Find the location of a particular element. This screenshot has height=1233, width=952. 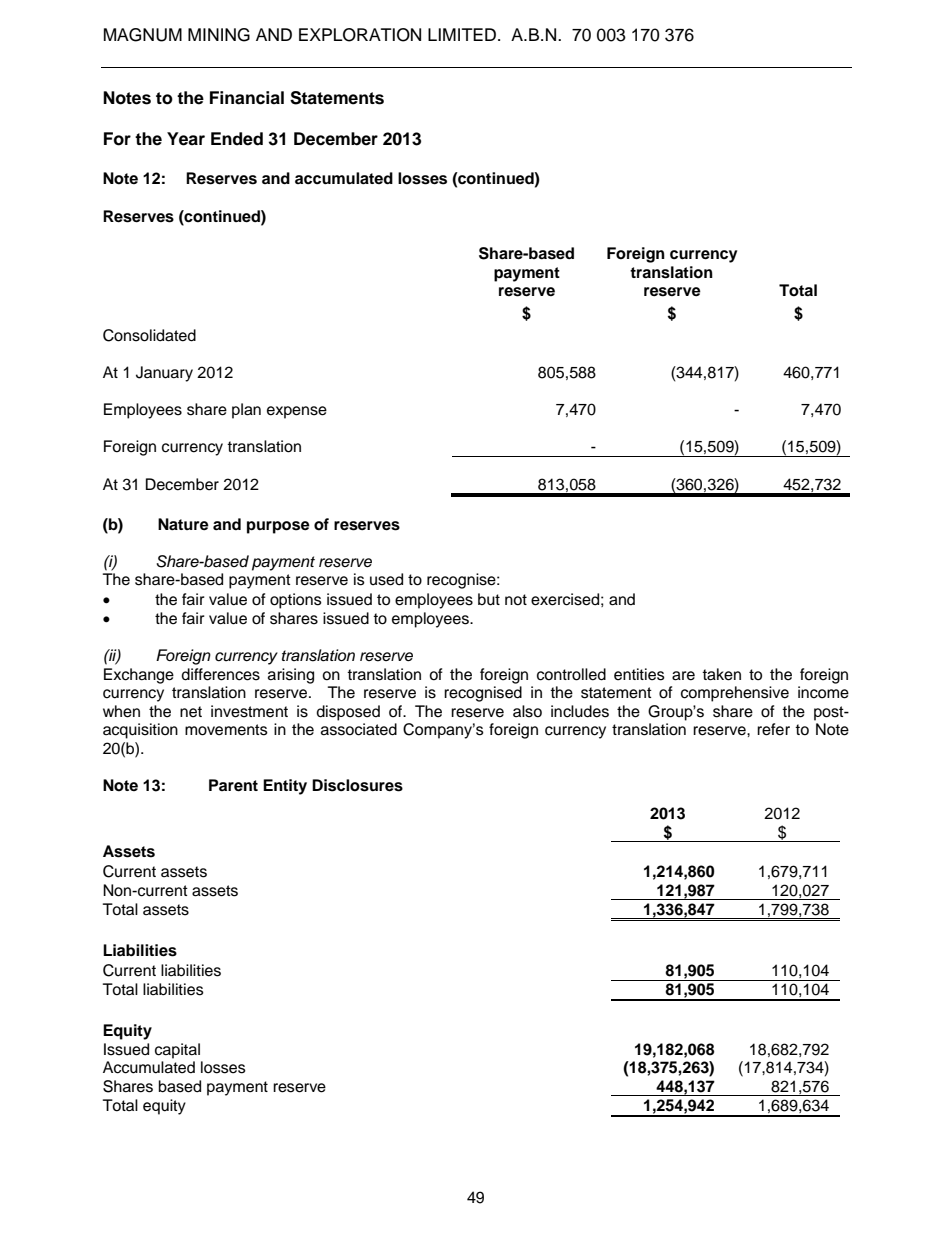

differences is located at coordinates (220, 674).
